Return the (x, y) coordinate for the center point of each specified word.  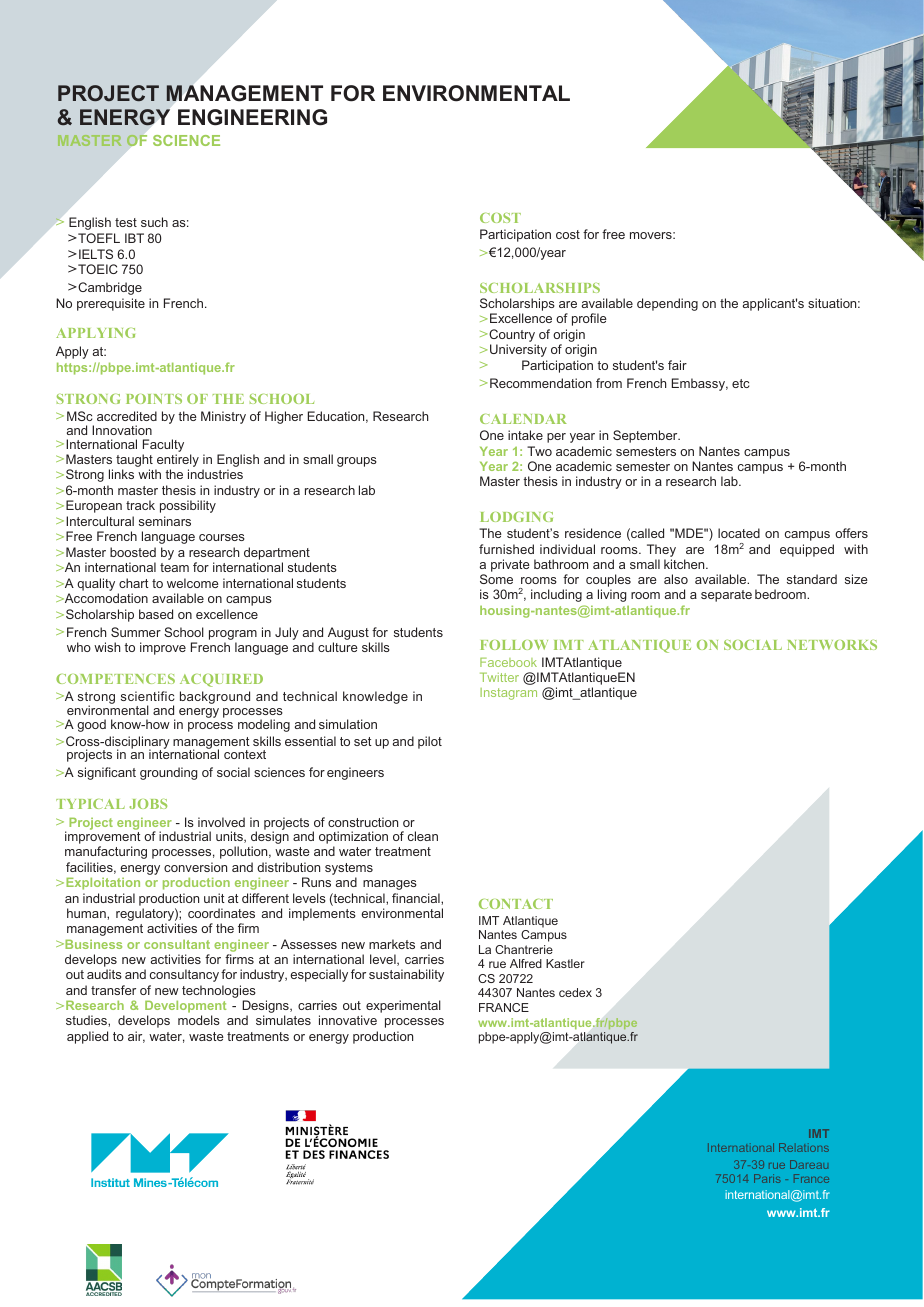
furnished (506, 549)
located (739, 533)
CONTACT (516, 904)
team (174, 567)
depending (667, 304)
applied (87, 1037)
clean (423, 836)
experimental (403, 1006)
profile (589, 319)
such (154, 222)
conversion (195, 867)
